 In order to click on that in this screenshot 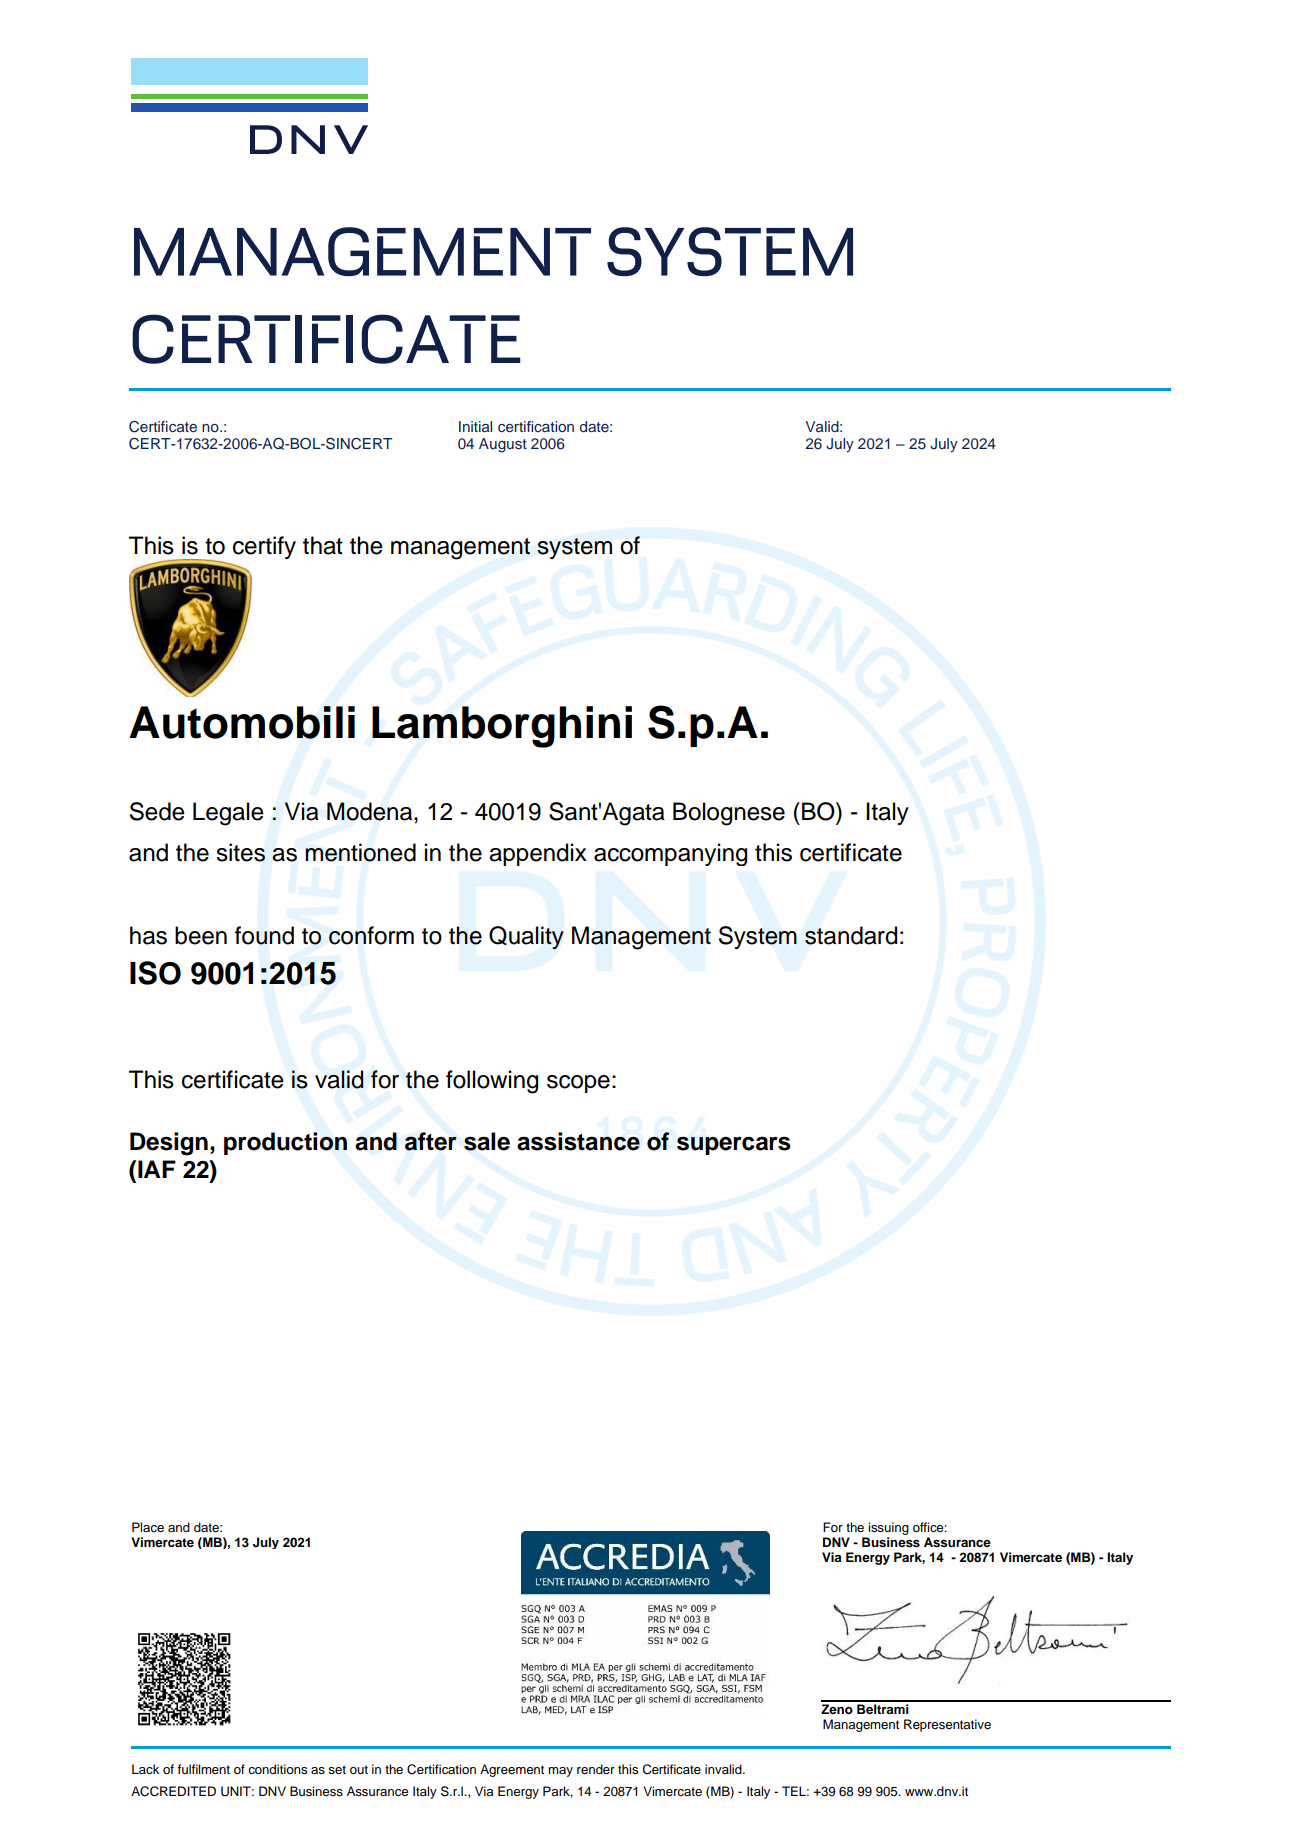, I will do `click(323, 545)`.
